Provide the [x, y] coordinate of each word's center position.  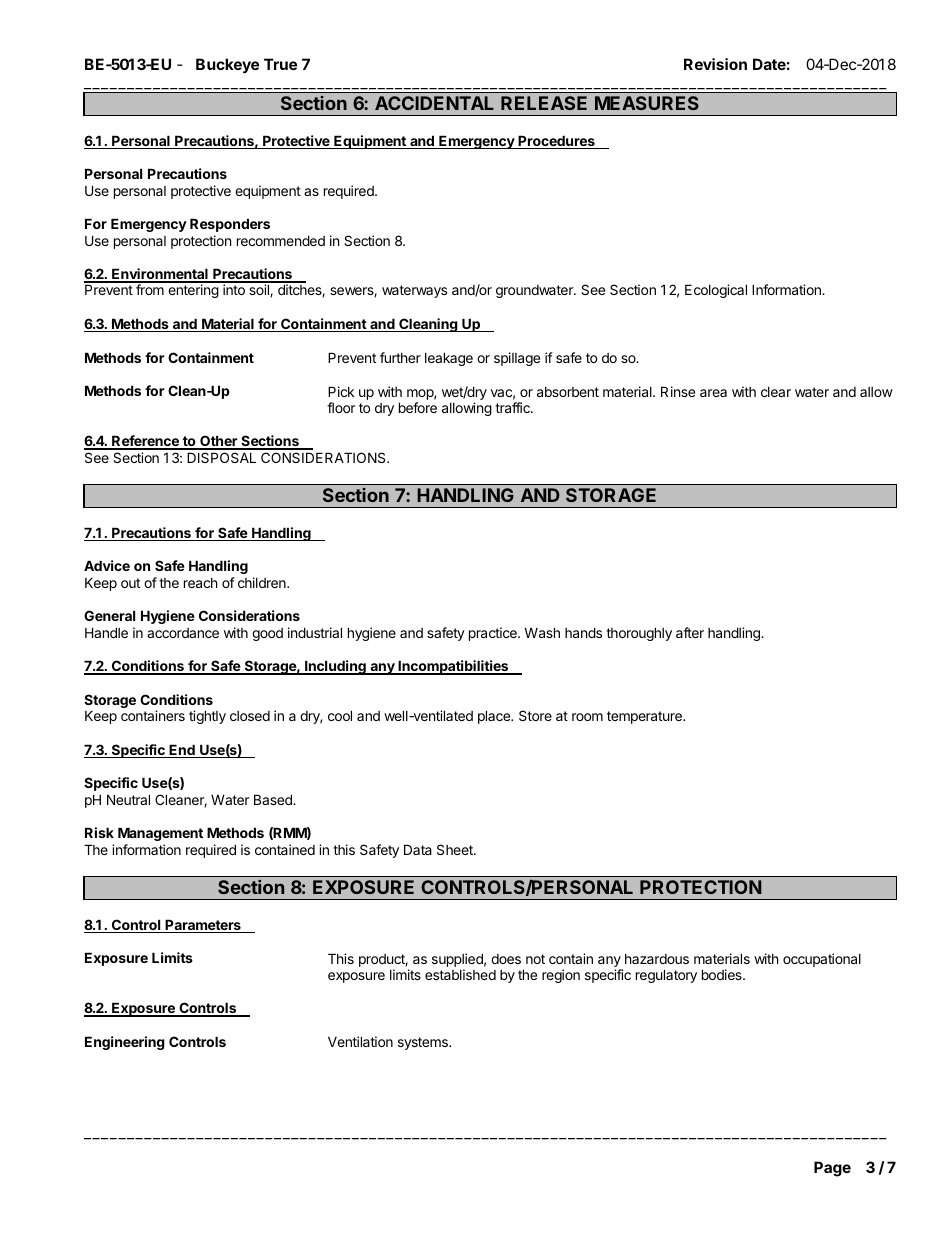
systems [424, 1043]
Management [160, 834]
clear [776, 392]
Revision [715, 64]
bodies [723, 974]
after [690, 632]
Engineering [125, 1043]
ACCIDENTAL [434, 103]
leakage [449, 359]
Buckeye [227, 65]
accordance [183, 633]
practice [494, 634]
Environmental [160, 275]
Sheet [456, 849]
